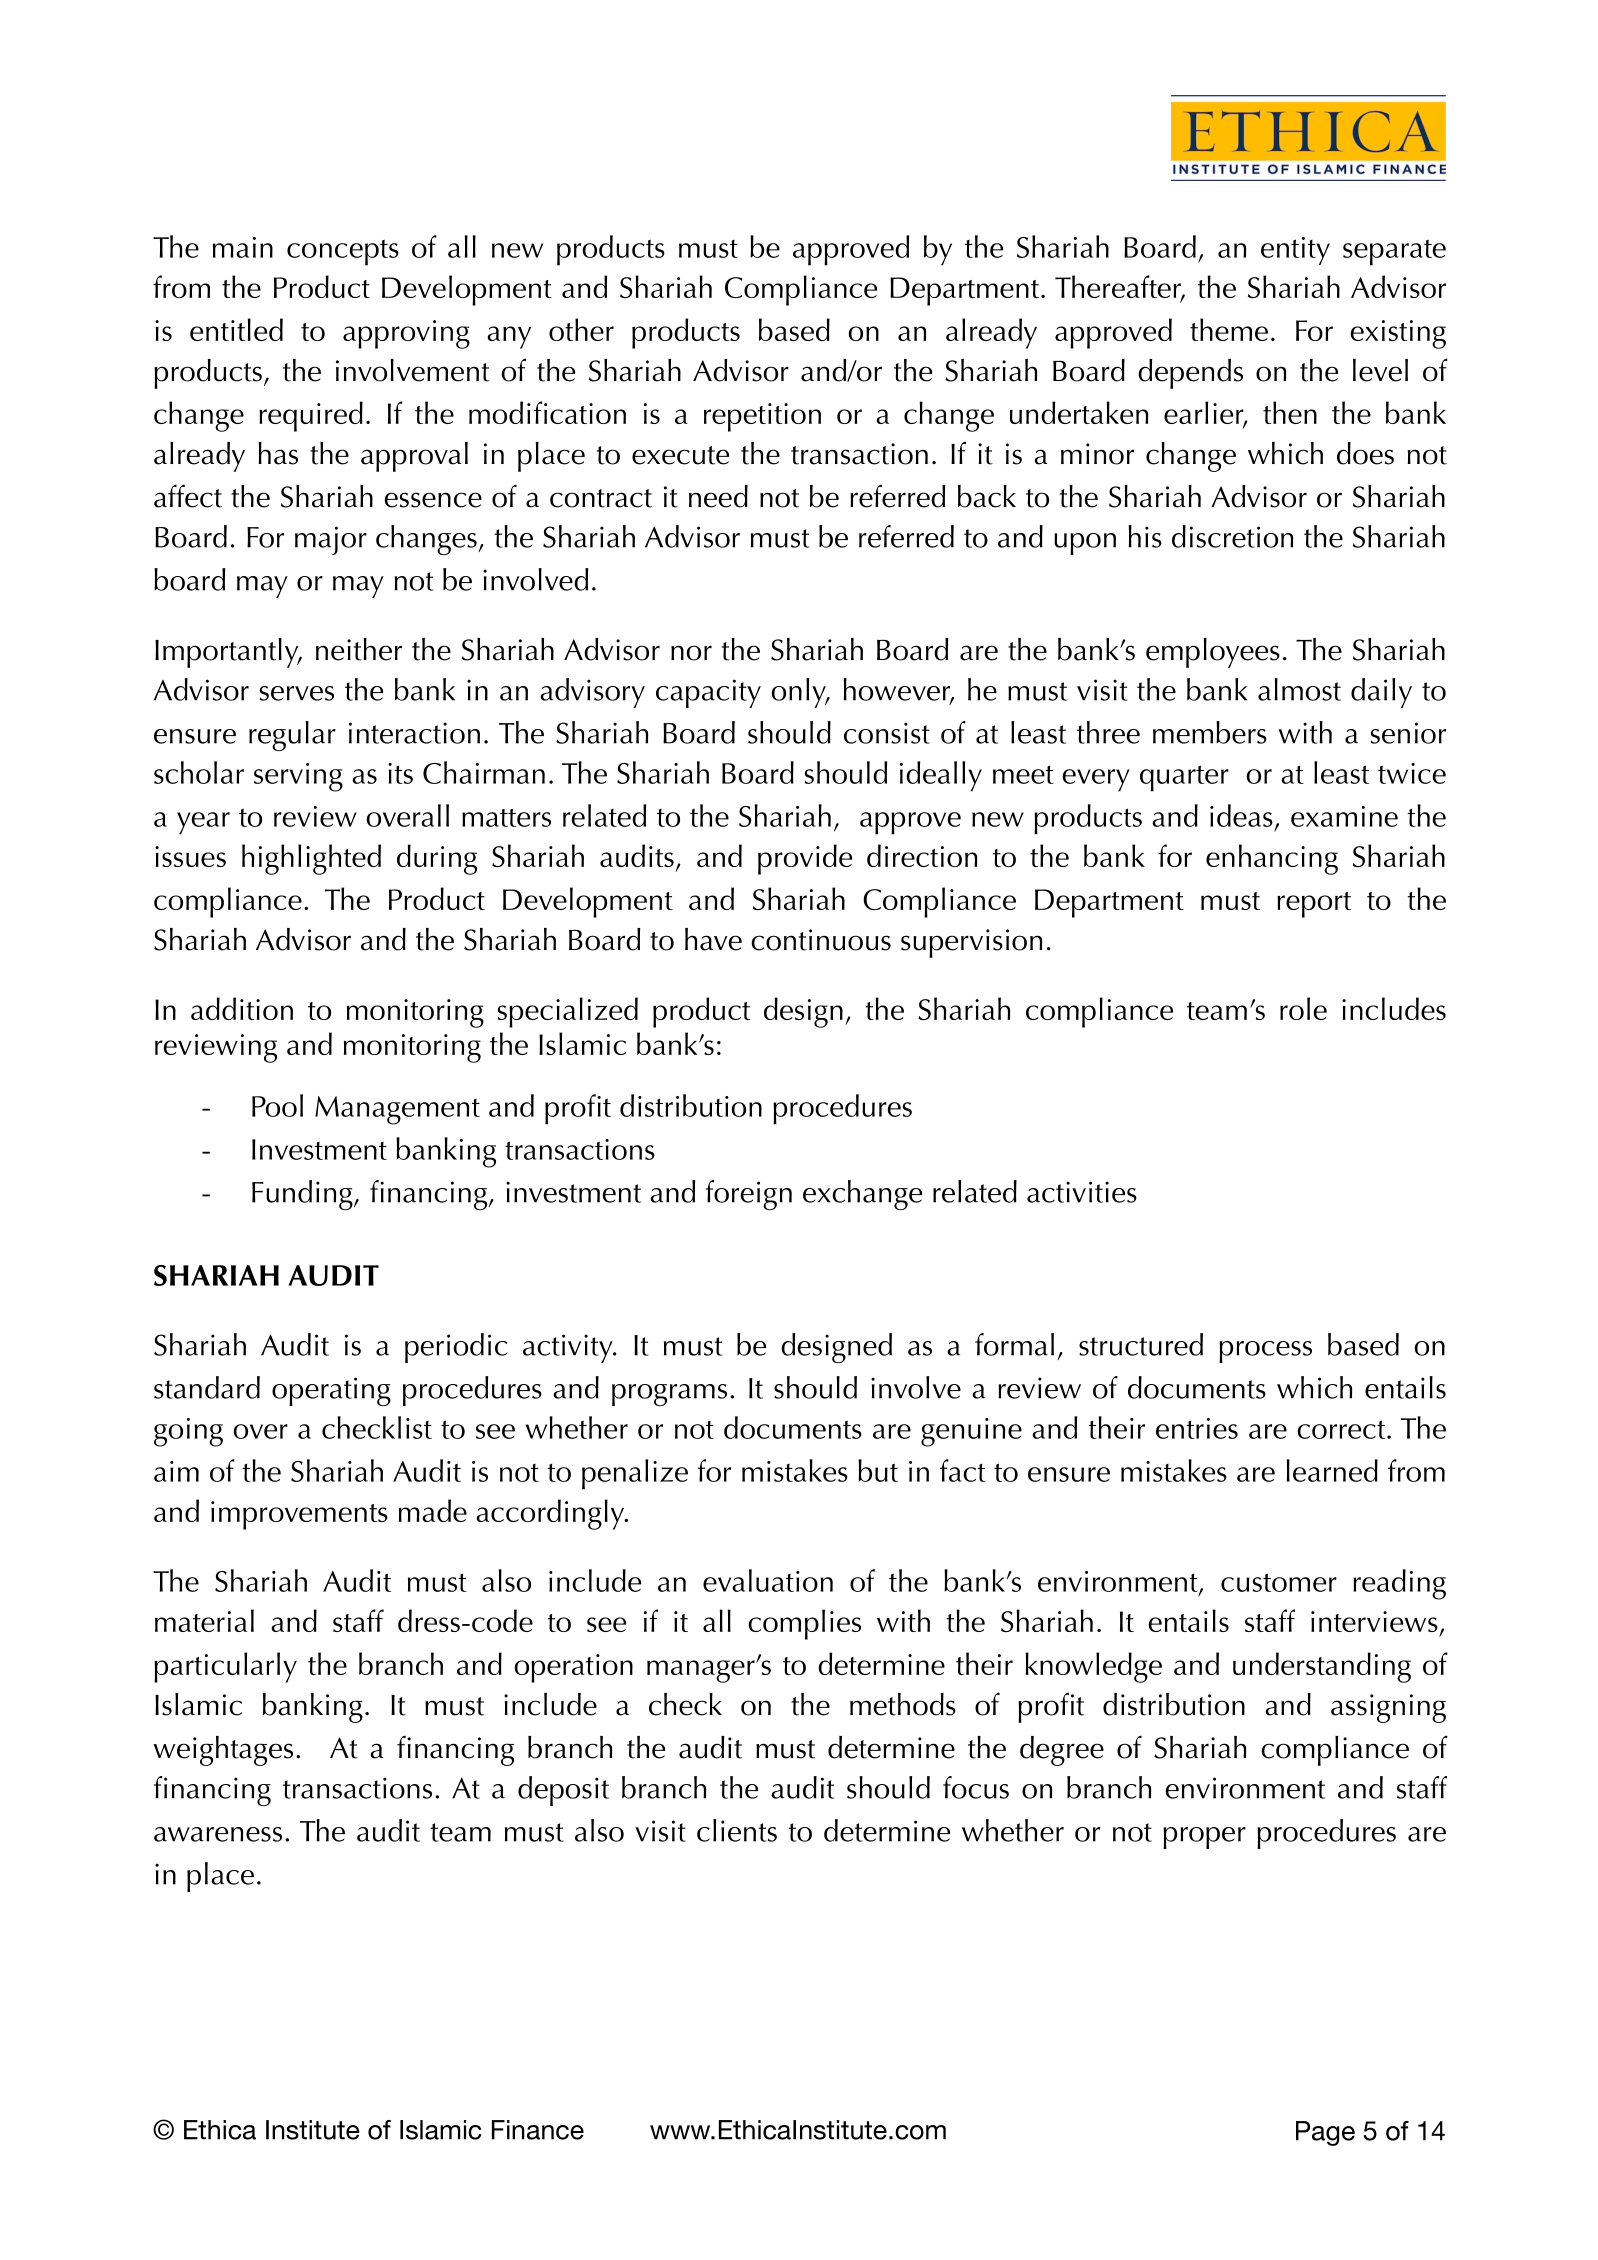  What do you see at coordinates (762, 417) in the document?
I see `repetition` at bounding box center [762, 417].
